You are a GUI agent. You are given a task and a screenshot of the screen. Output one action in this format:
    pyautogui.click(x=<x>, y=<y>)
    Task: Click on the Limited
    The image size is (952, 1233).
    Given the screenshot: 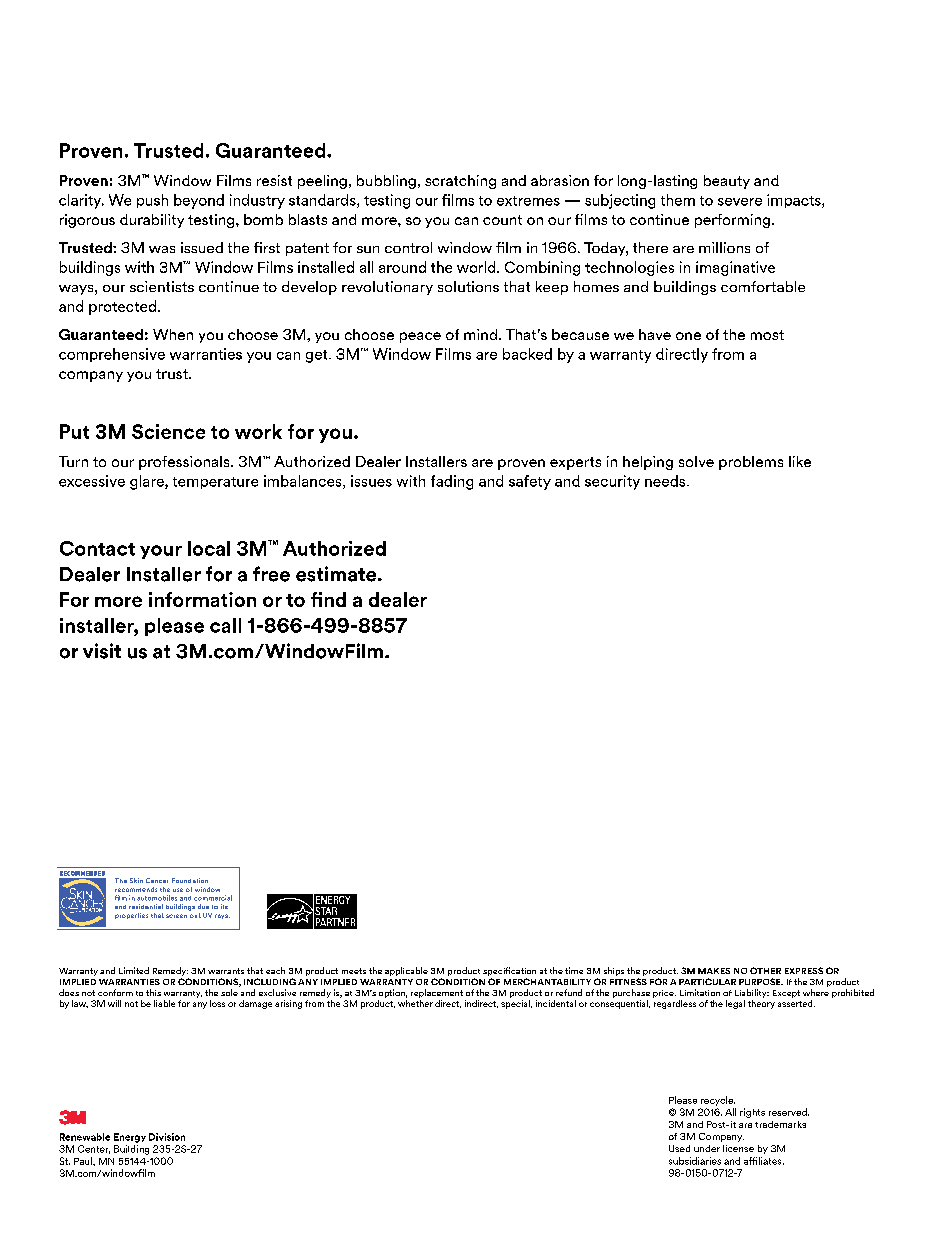 What is the action you would take?
    pyautogui.click(x=134, y=970)
